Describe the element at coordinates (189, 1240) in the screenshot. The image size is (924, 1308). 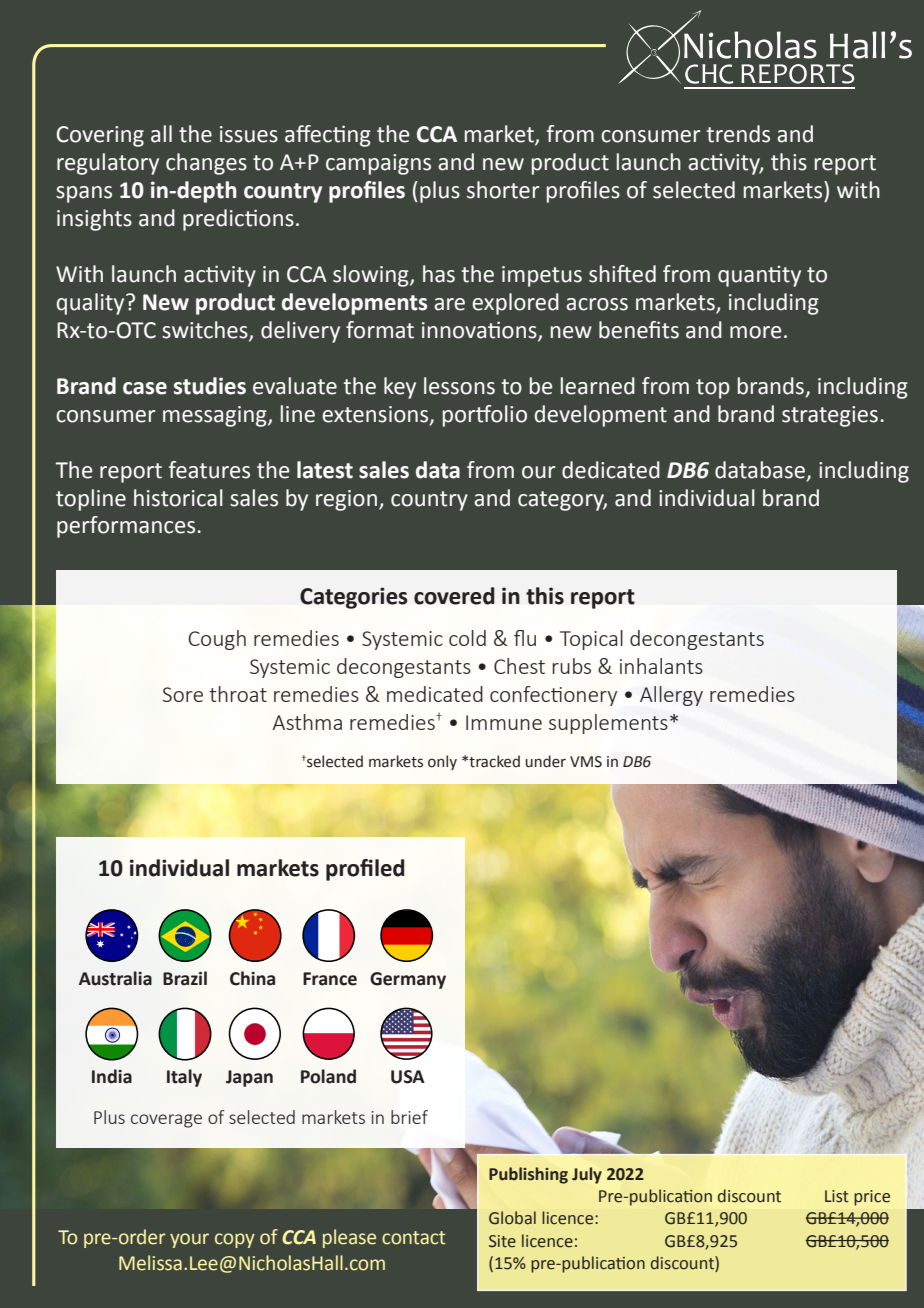
I see `your` at that location.
